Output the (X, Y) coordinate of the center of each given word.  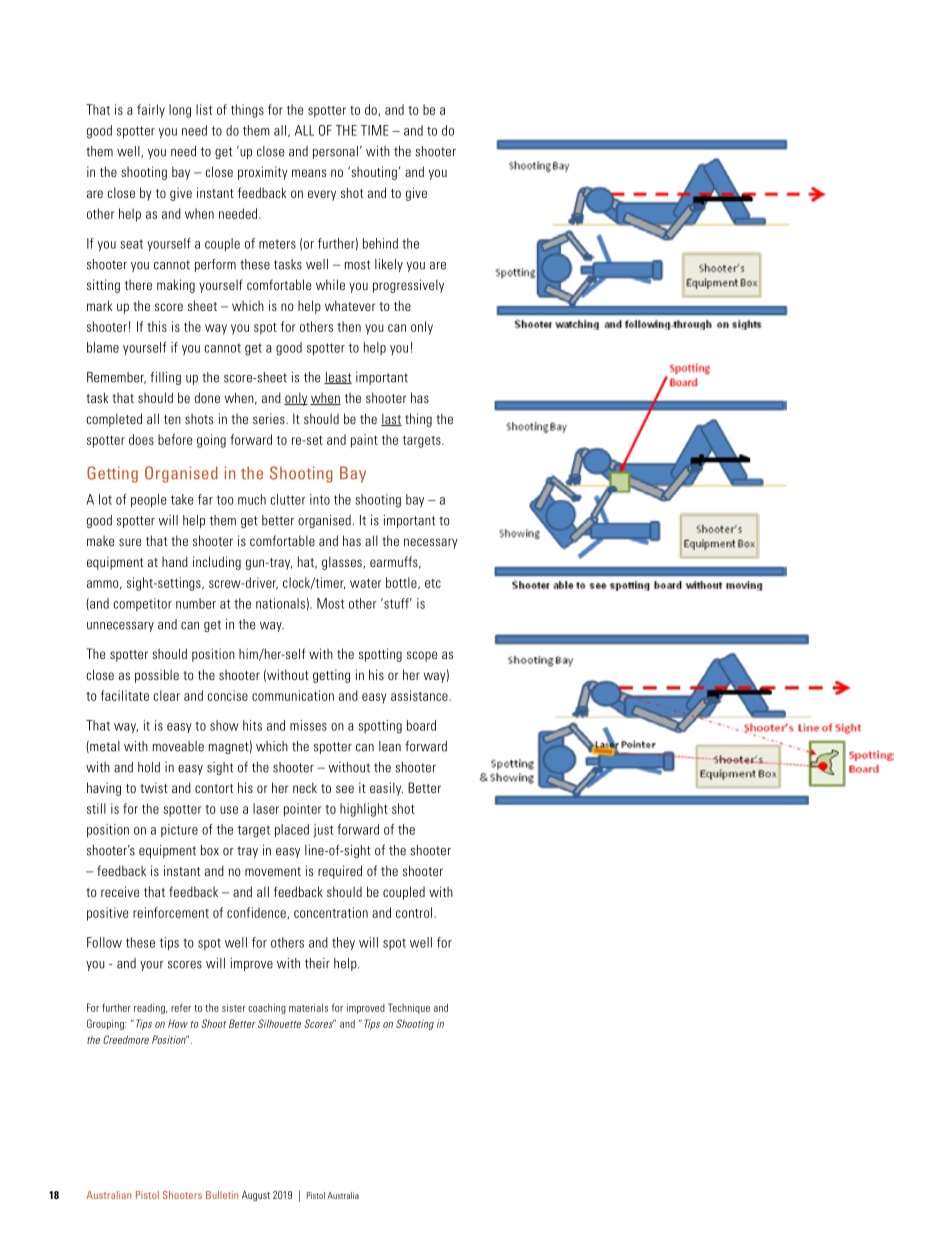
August (256, 1196)
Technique (409, 1008)
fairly (151, 111)
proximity (263, 173)
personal (335, 152)
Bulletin (222, 1195)
